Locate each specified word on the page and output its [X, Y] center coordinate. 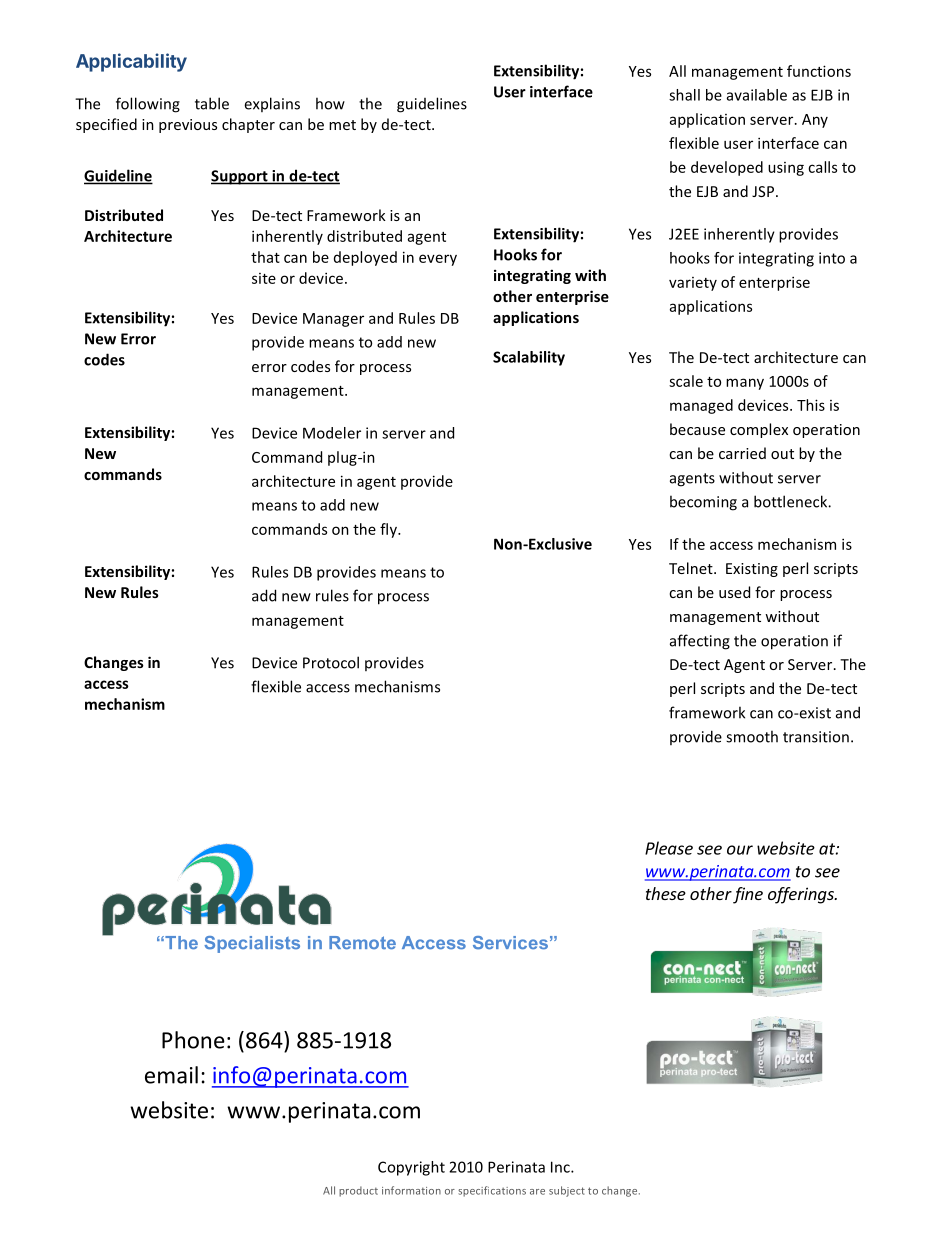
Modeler [332, 433]
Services [510, 943]
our [740, 850]
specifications [492, 1191]
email [171, 1075]
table [212, 103]
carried [742, 453]
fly [389, 530]
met [342, 125]
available [757, 95]
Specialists [252, 944]
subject [567, 1191]
